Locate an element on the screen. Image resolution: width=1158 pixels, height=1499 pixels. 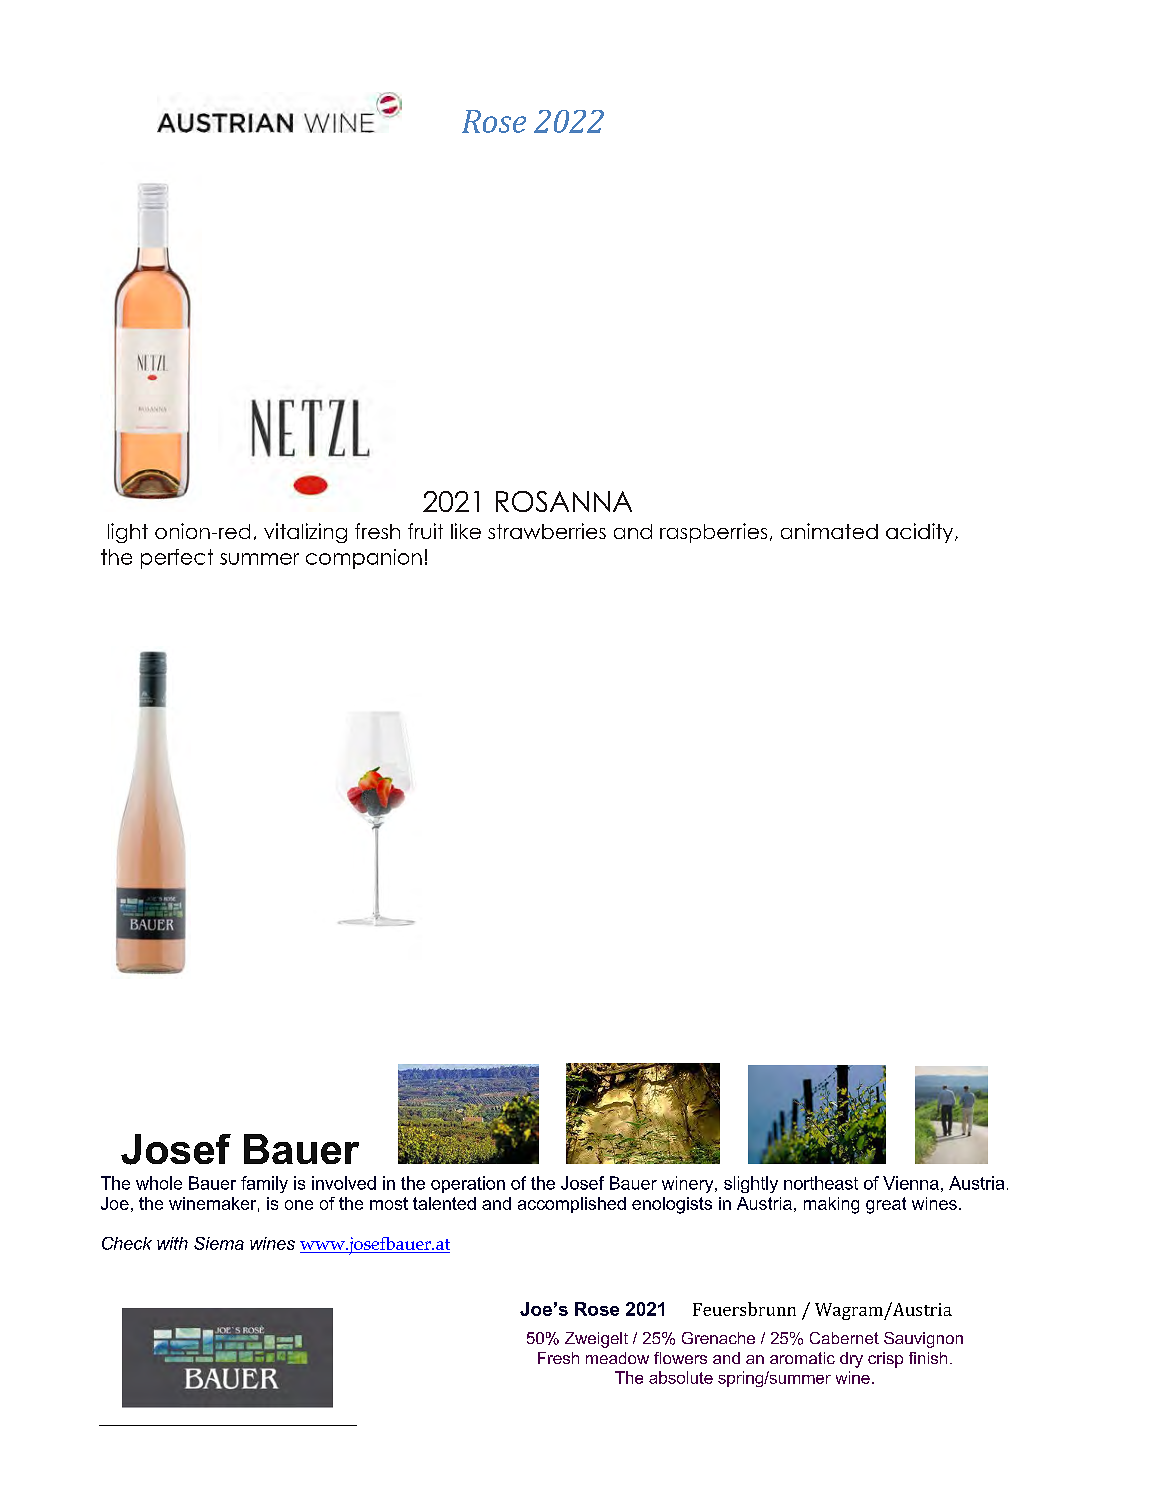
like is located at coordinates (466, 531).
